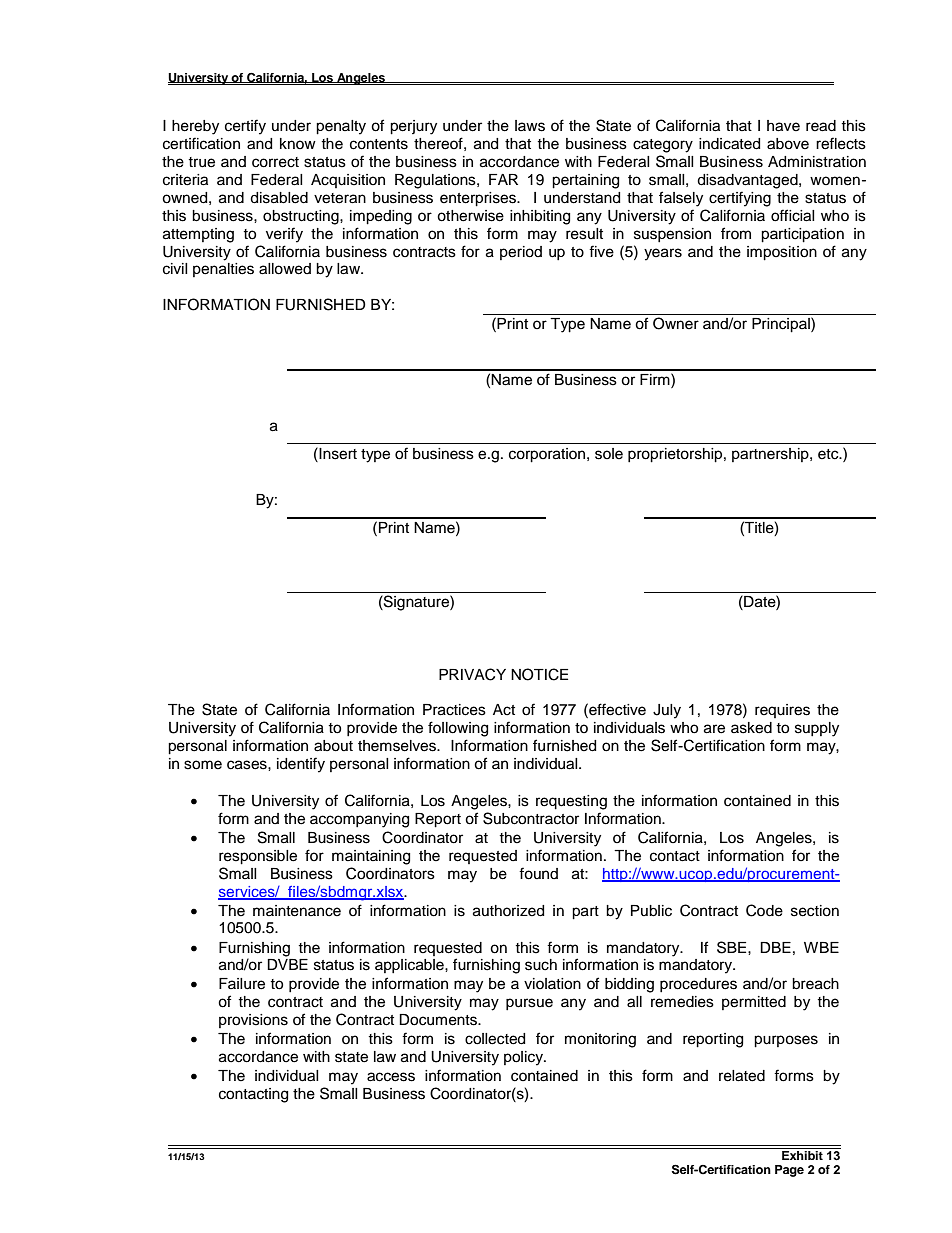 This page has width=952, height=1233. What do you see at coordinates (223, 270) in the page?
I see `penalties` at bounding box center [223, 270].
